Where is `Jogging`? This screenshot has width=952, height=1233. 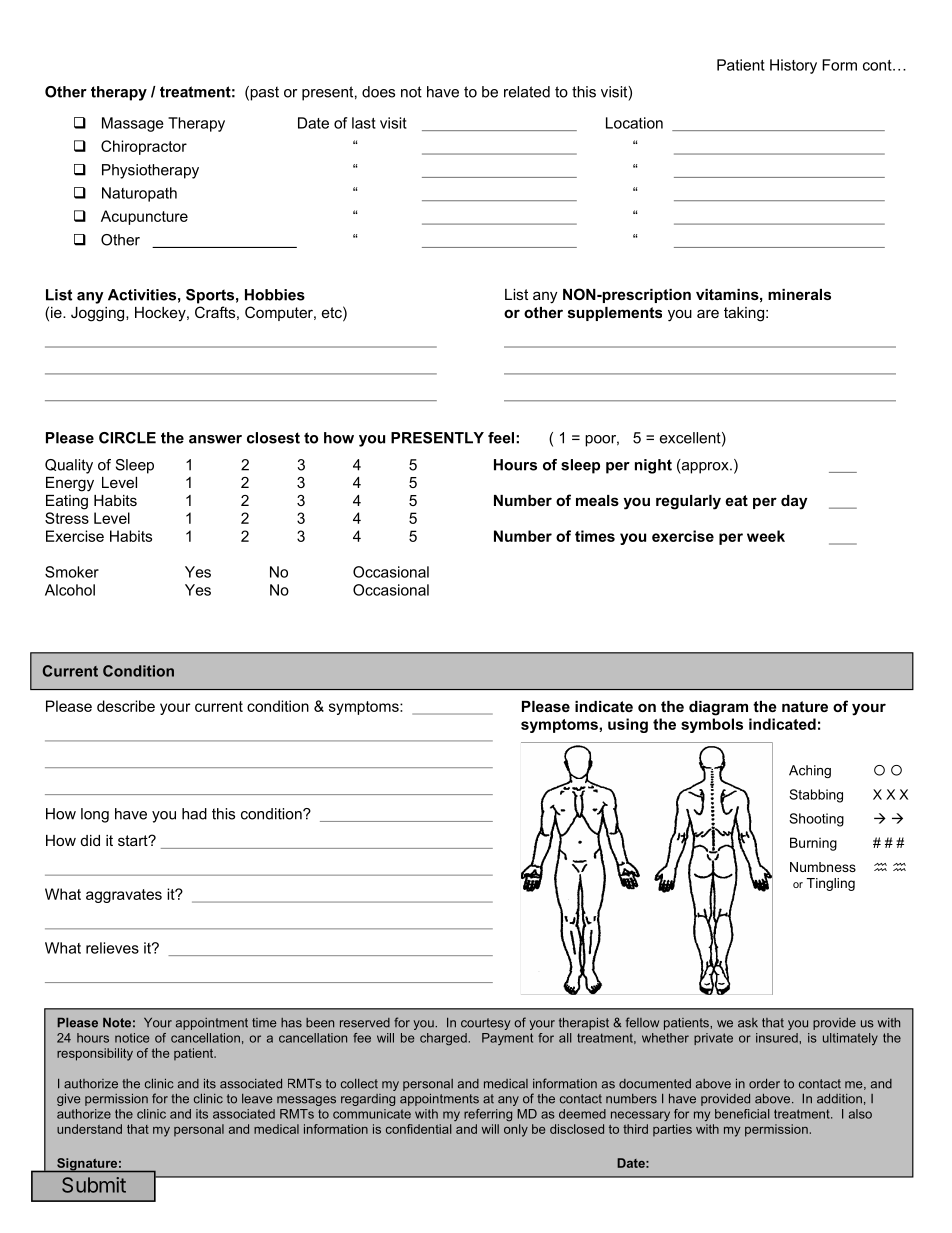
Jogging is located at coordinates (99, 314).
